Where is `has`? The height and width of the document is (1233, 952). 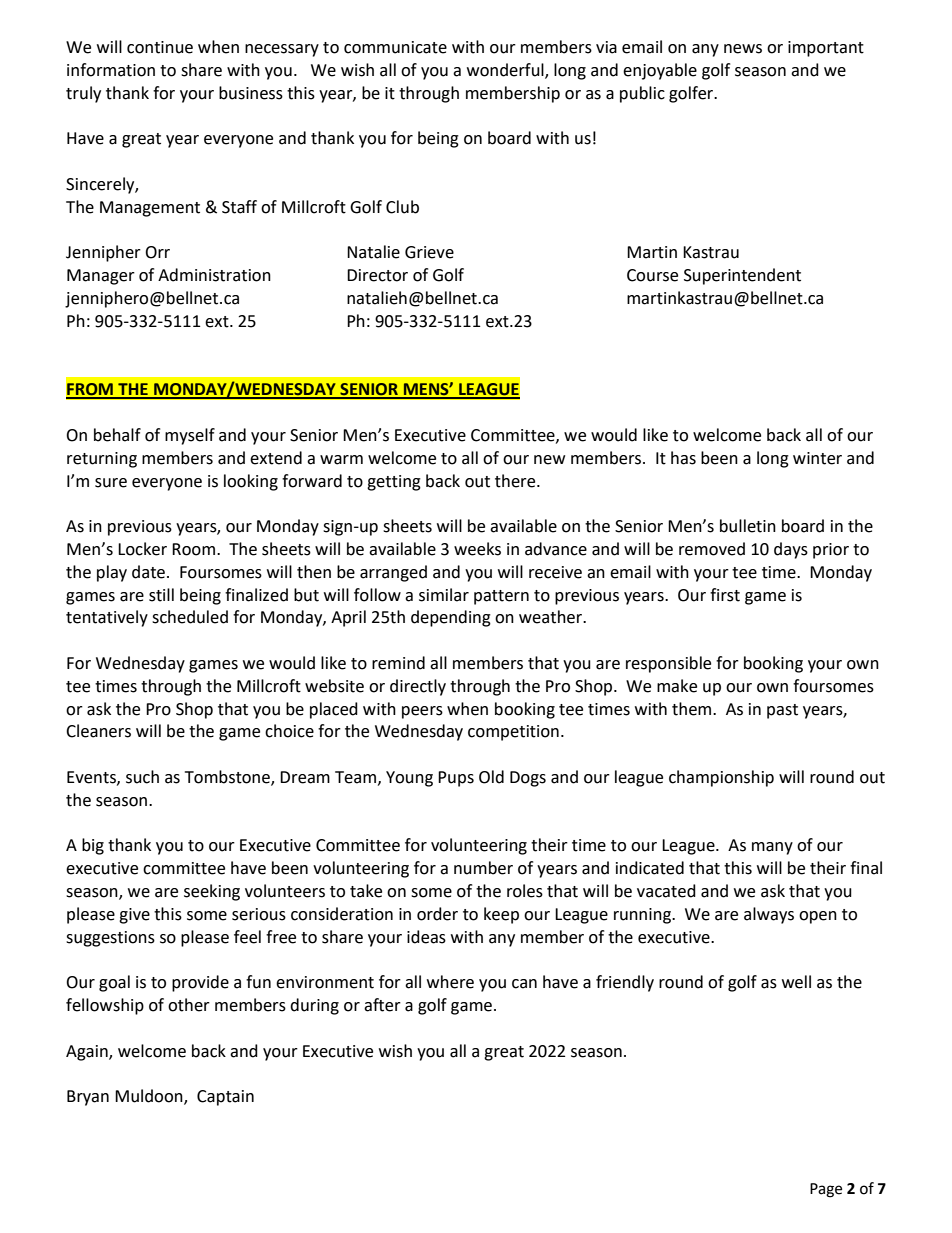 has is located at coordinates (683, 458).
